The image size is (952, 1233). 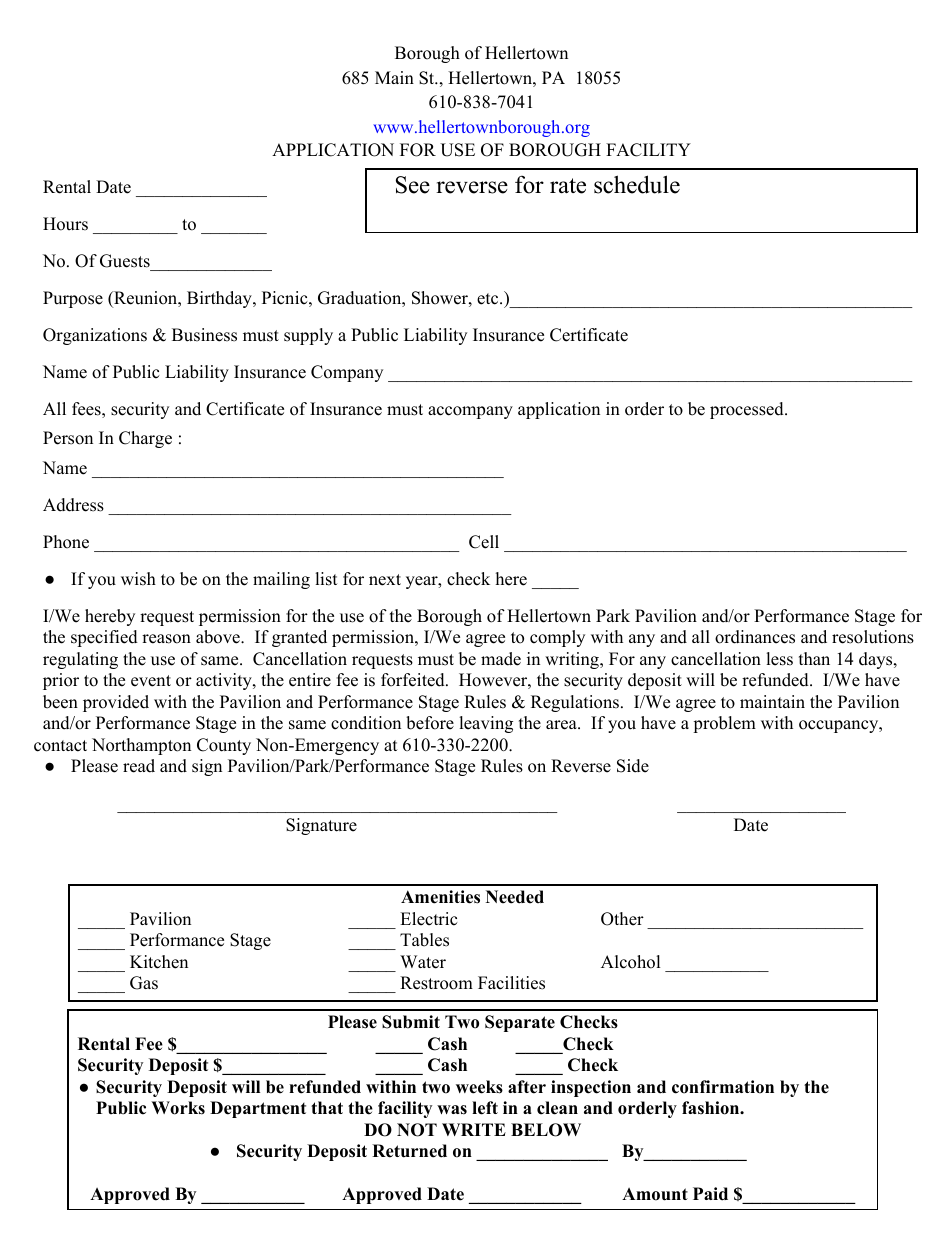 What do you see at coordinates (385, 580) in the image?
I see `next` at bounding box center [385, 580].
